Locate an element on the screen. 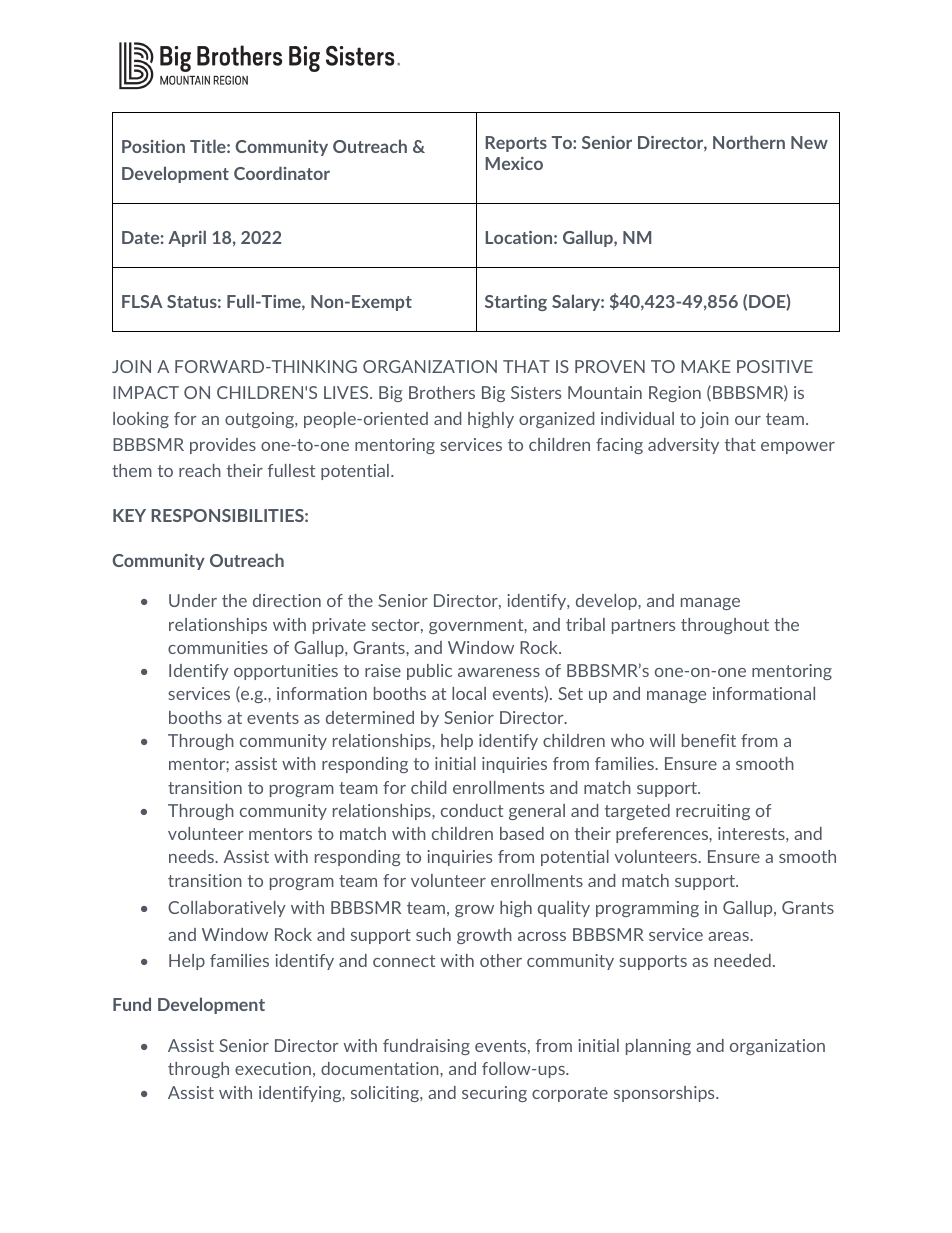 The height and width of the screenshot is (1233, 952). Position is located at coordinates (153, 146).
